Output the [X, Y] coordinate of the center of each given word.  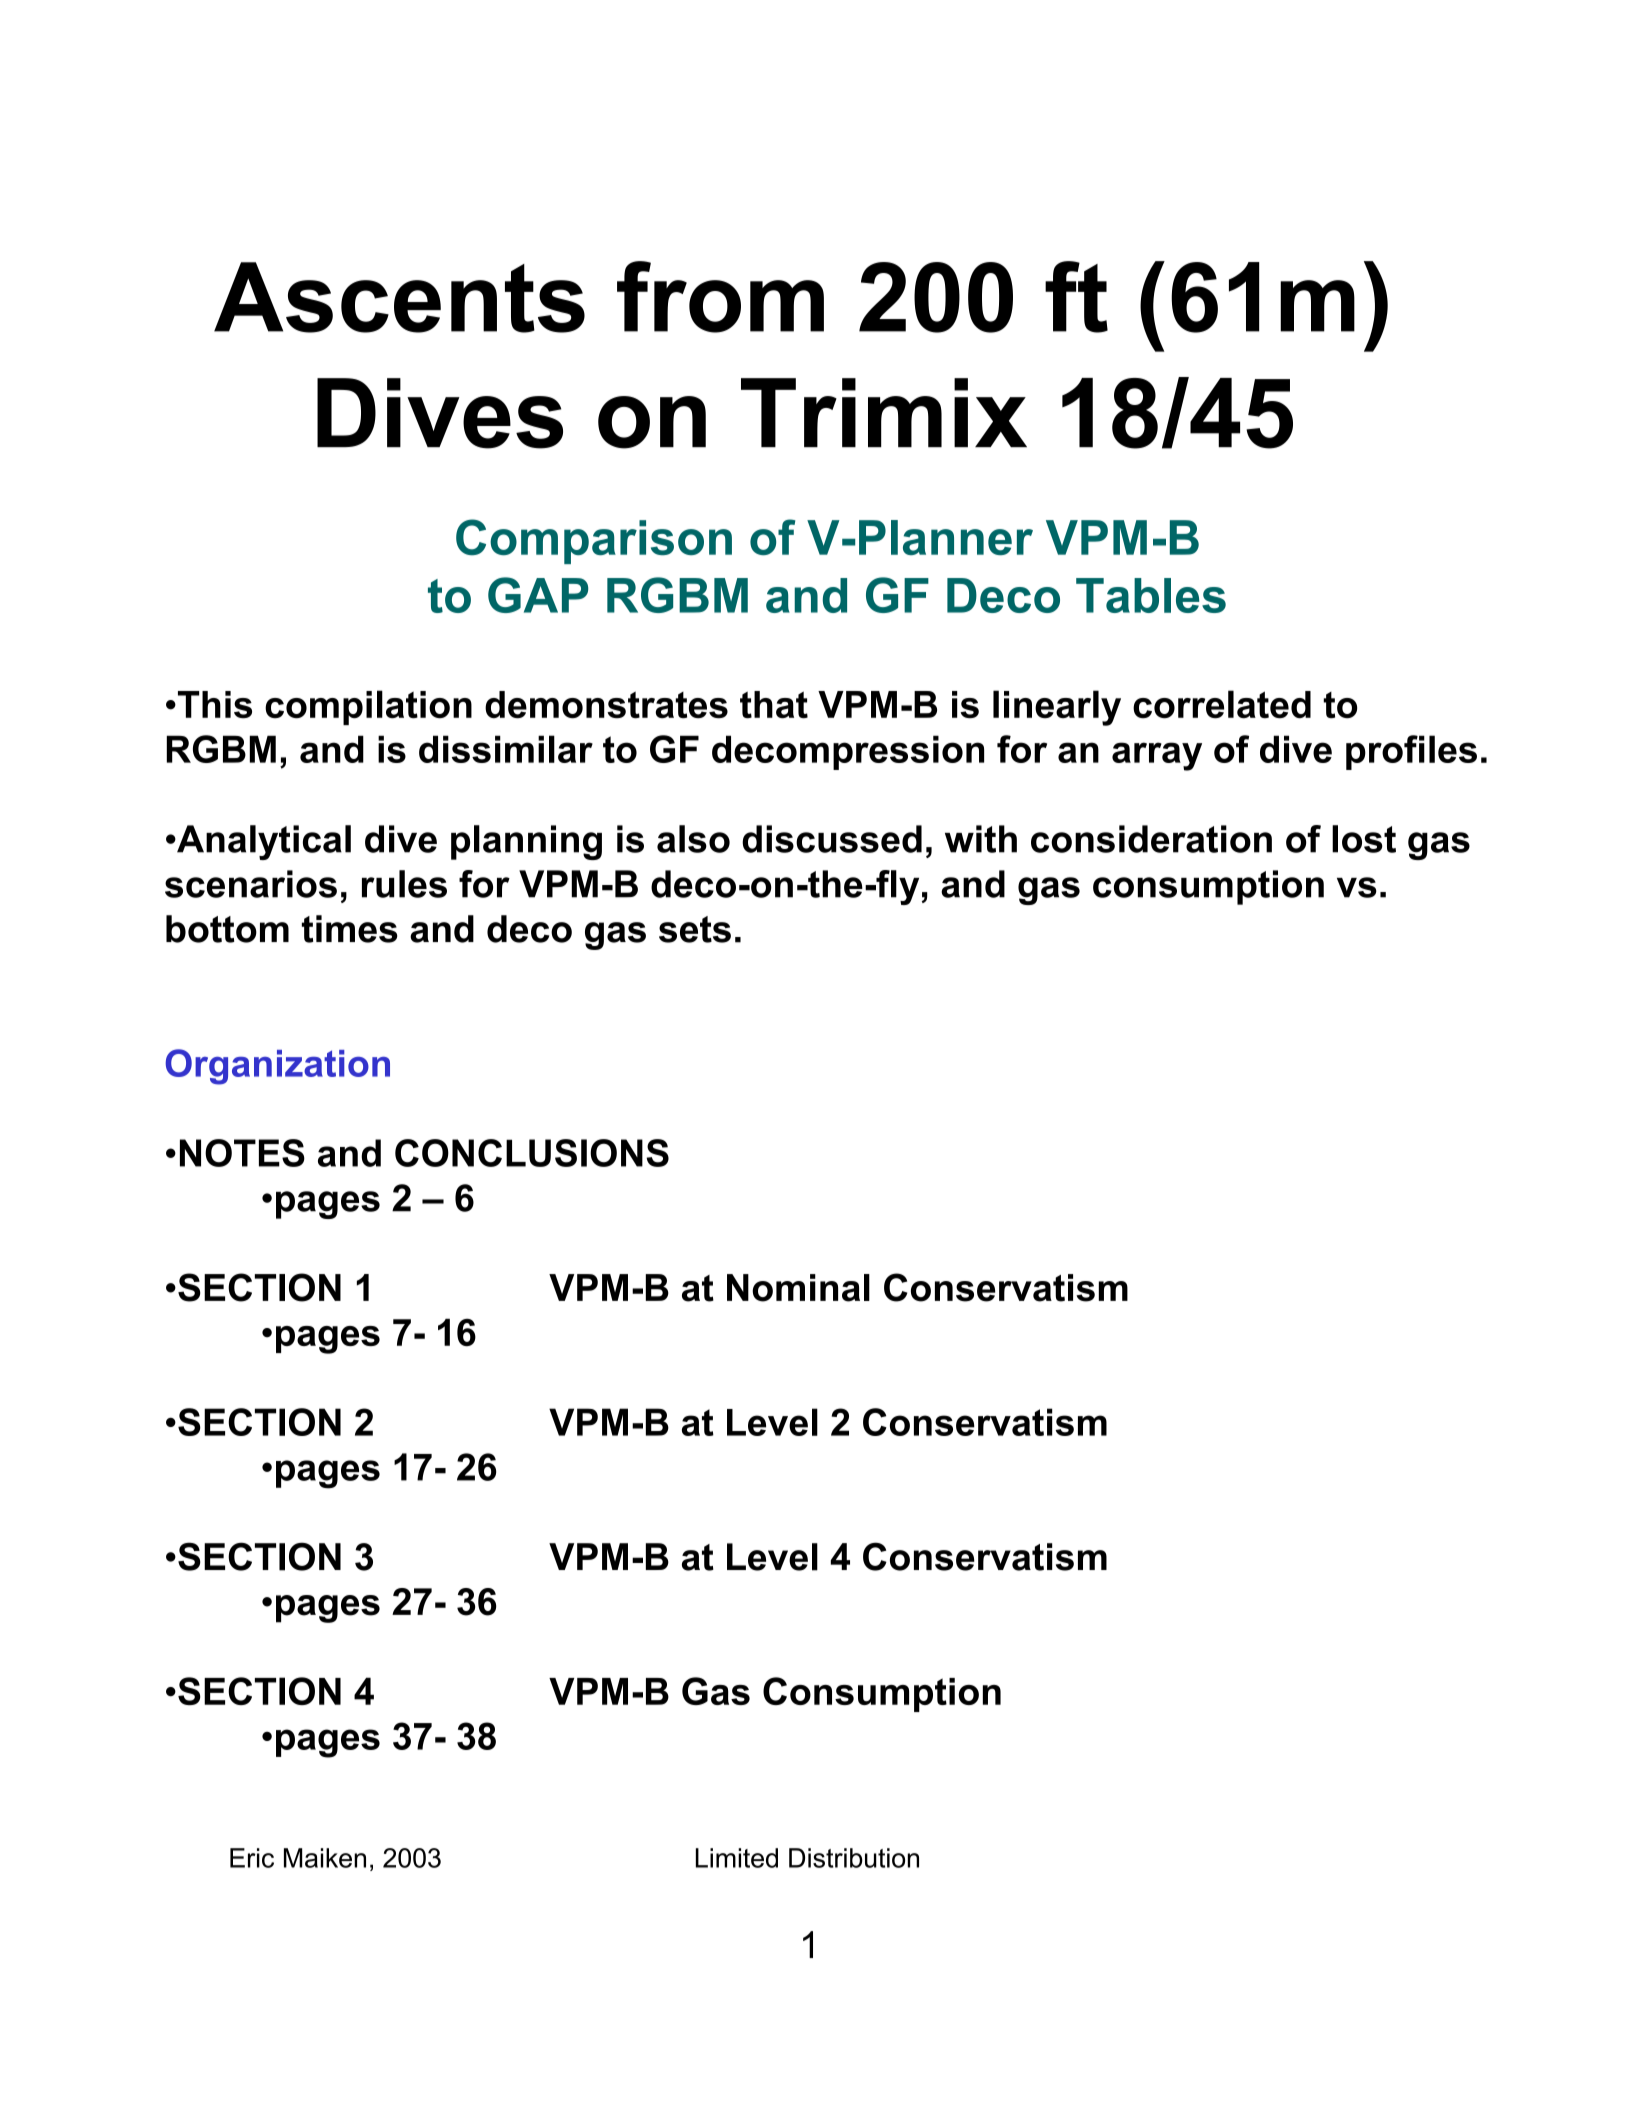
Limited [737, 1858]
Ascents [399, 297]
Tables [1151, 595]
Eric [252, 1858]
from [720, 297]
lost [1364, 839]
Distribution [854, 1858]
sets [695, 929]
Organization [278, 1067]
